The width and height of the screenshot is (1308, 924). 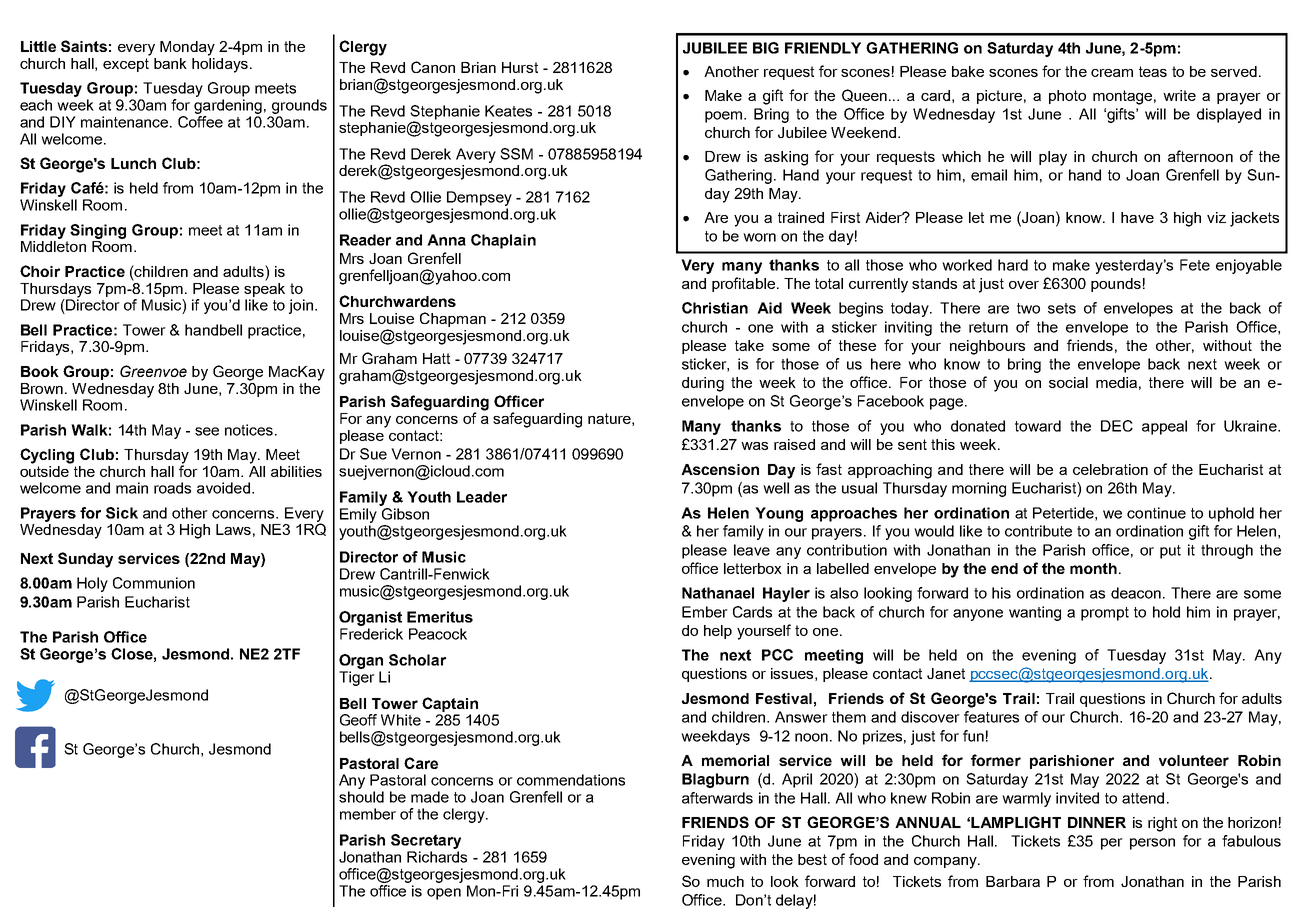 What do you see at coordinates (725, 881) in the screenshot?
I see `much` at bounding box center [725, 881].
